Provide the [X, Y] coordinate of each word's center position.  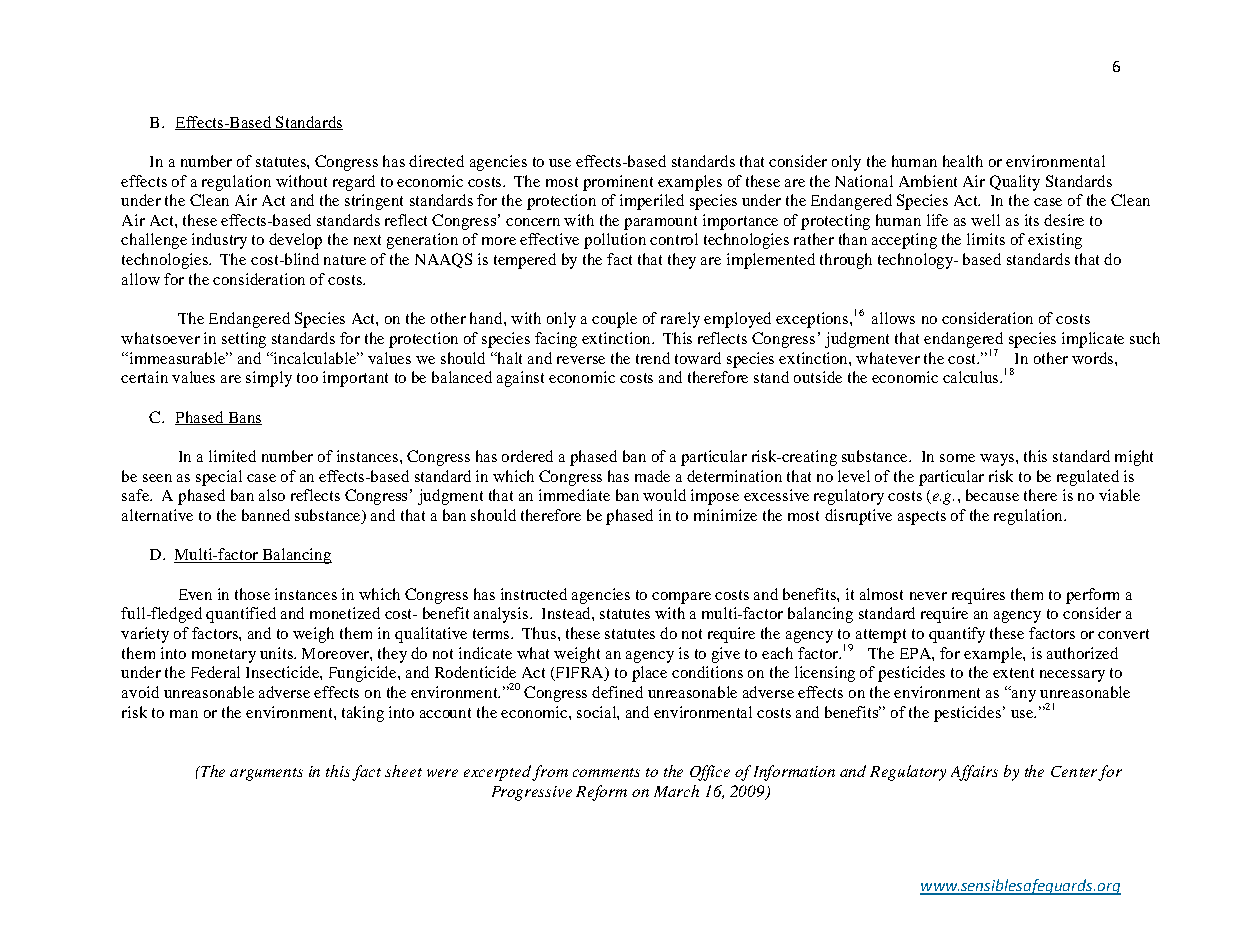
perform [1092, 596]
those [252, 594]
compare [681, 598]
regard [354, 183]
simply [269, 379]
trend [653, 358]
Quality [1015, 183]
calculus [972, 377]
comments [606, 772]
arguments [266, 774]
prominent [618, 183]
